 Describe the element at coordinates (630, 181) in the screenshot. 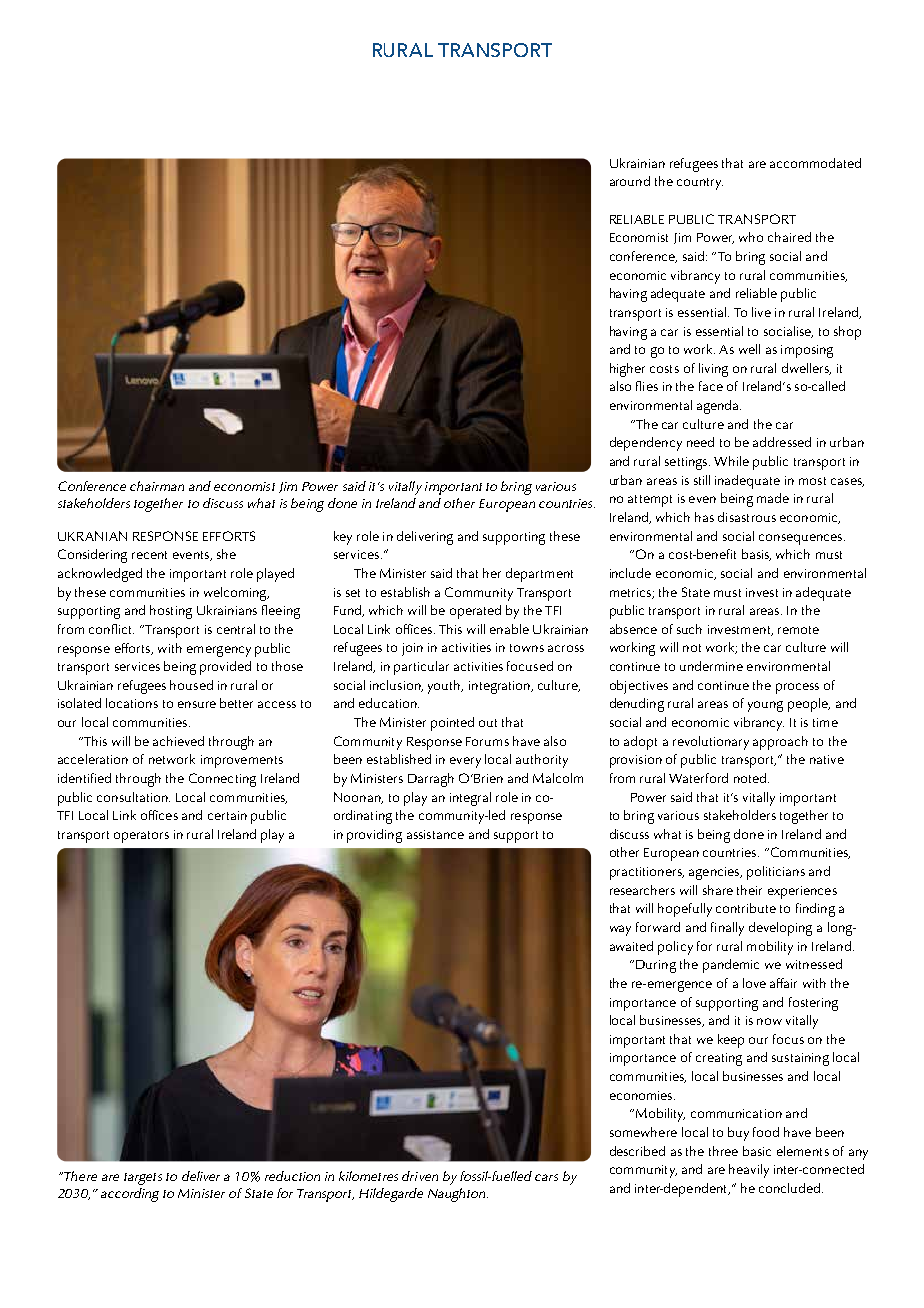

I see `around` at that location.
